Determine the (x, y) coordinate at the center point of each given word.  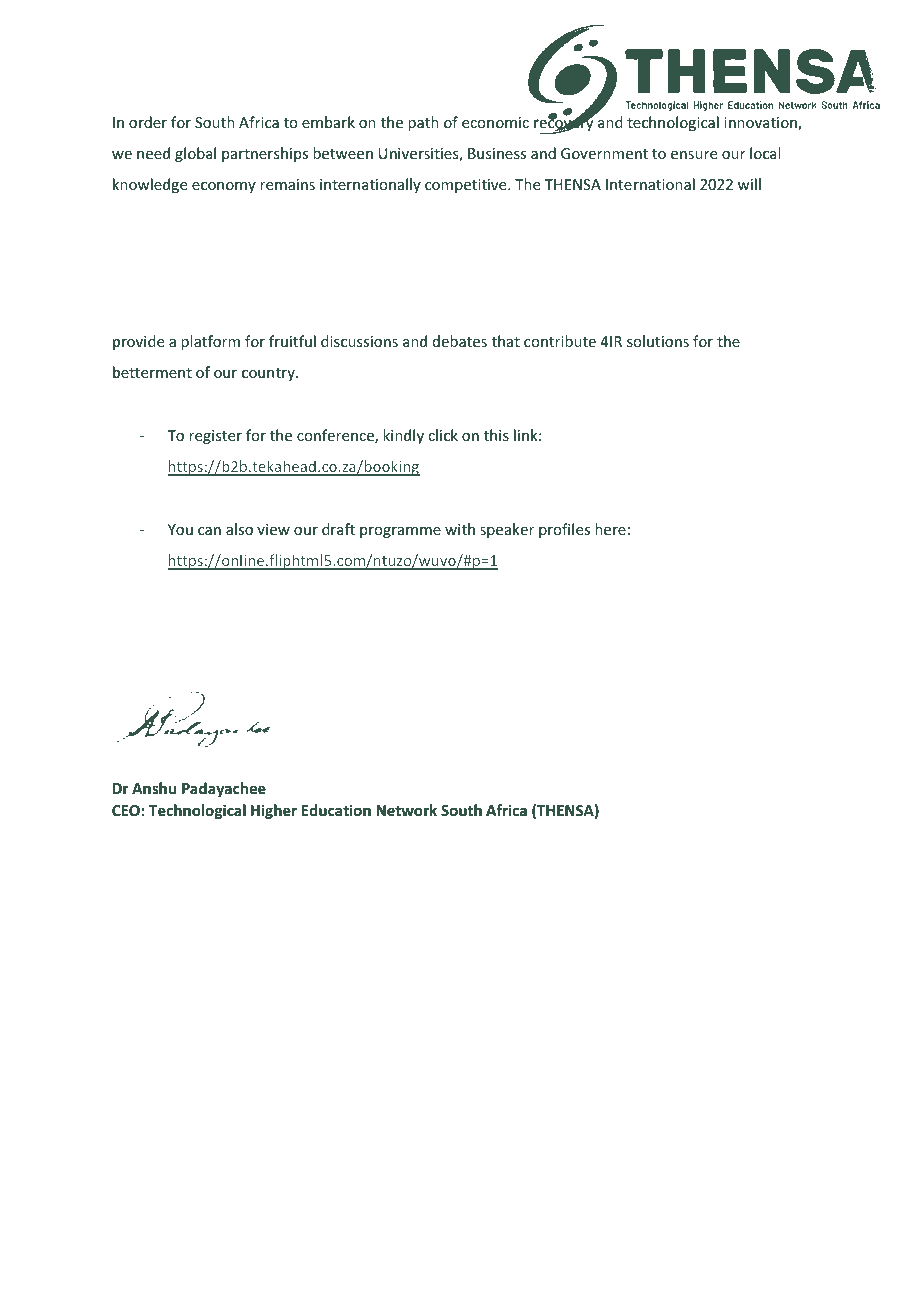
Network (406, 810)
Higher (274, 811)
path (423, 123)
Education (336, 810)
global (195, 154)
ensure (694, 155)
